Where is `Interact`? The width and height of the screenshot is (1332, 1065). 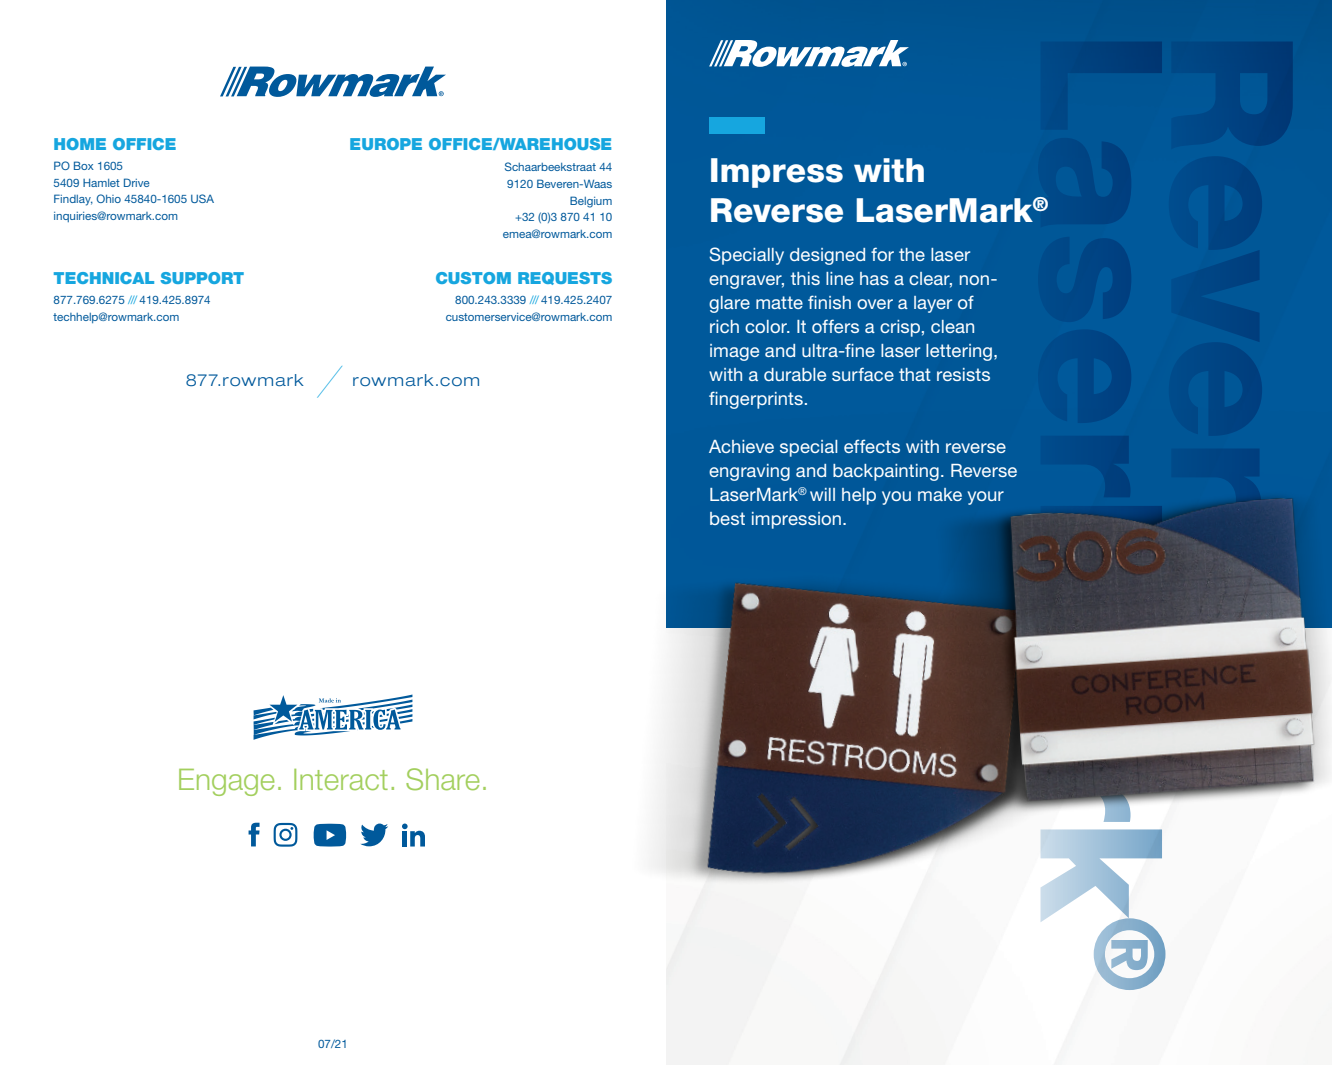
Interact is located at coordinates (341, 779).
